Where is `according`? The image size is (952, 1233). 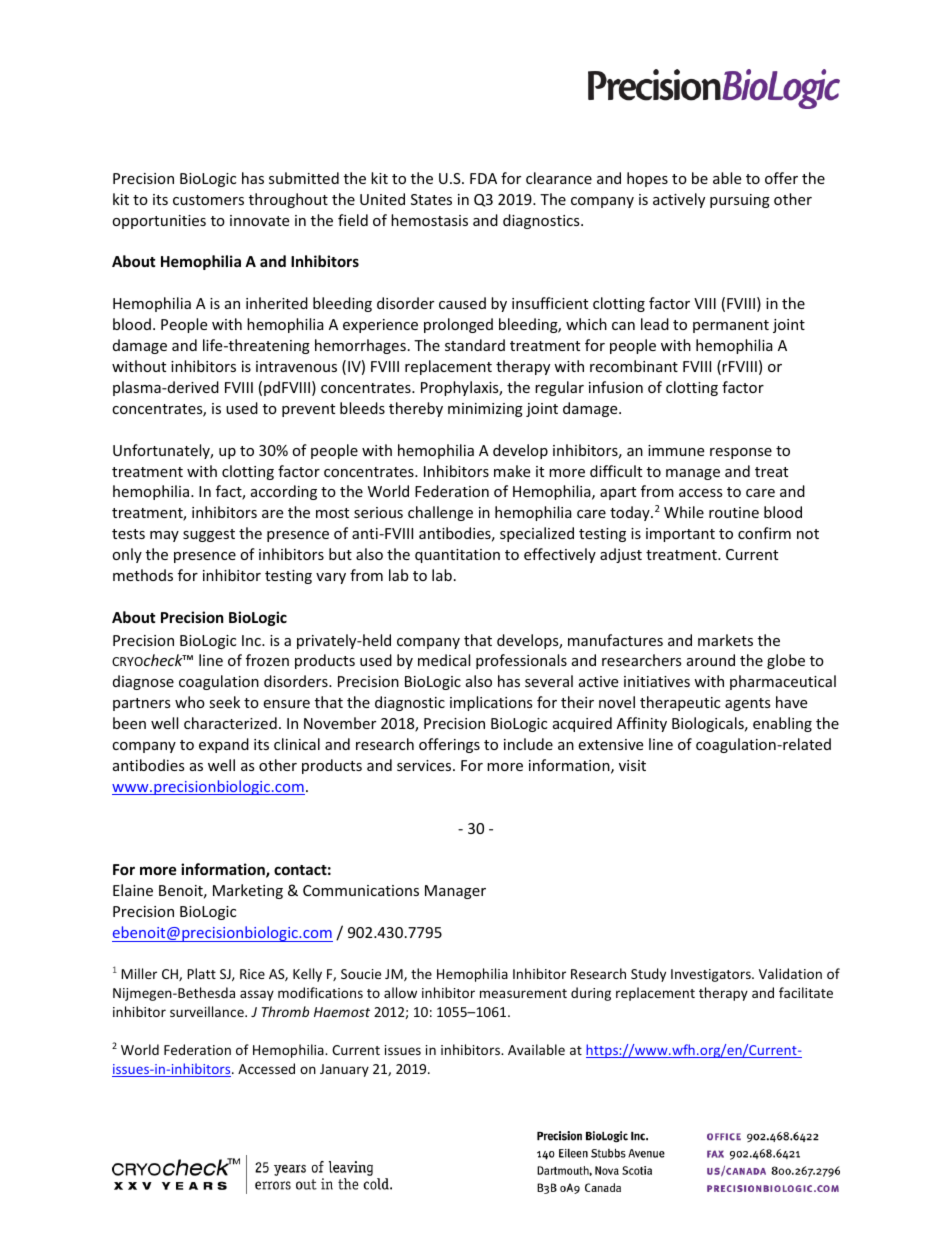 according is located at coordinates (284, 492).
